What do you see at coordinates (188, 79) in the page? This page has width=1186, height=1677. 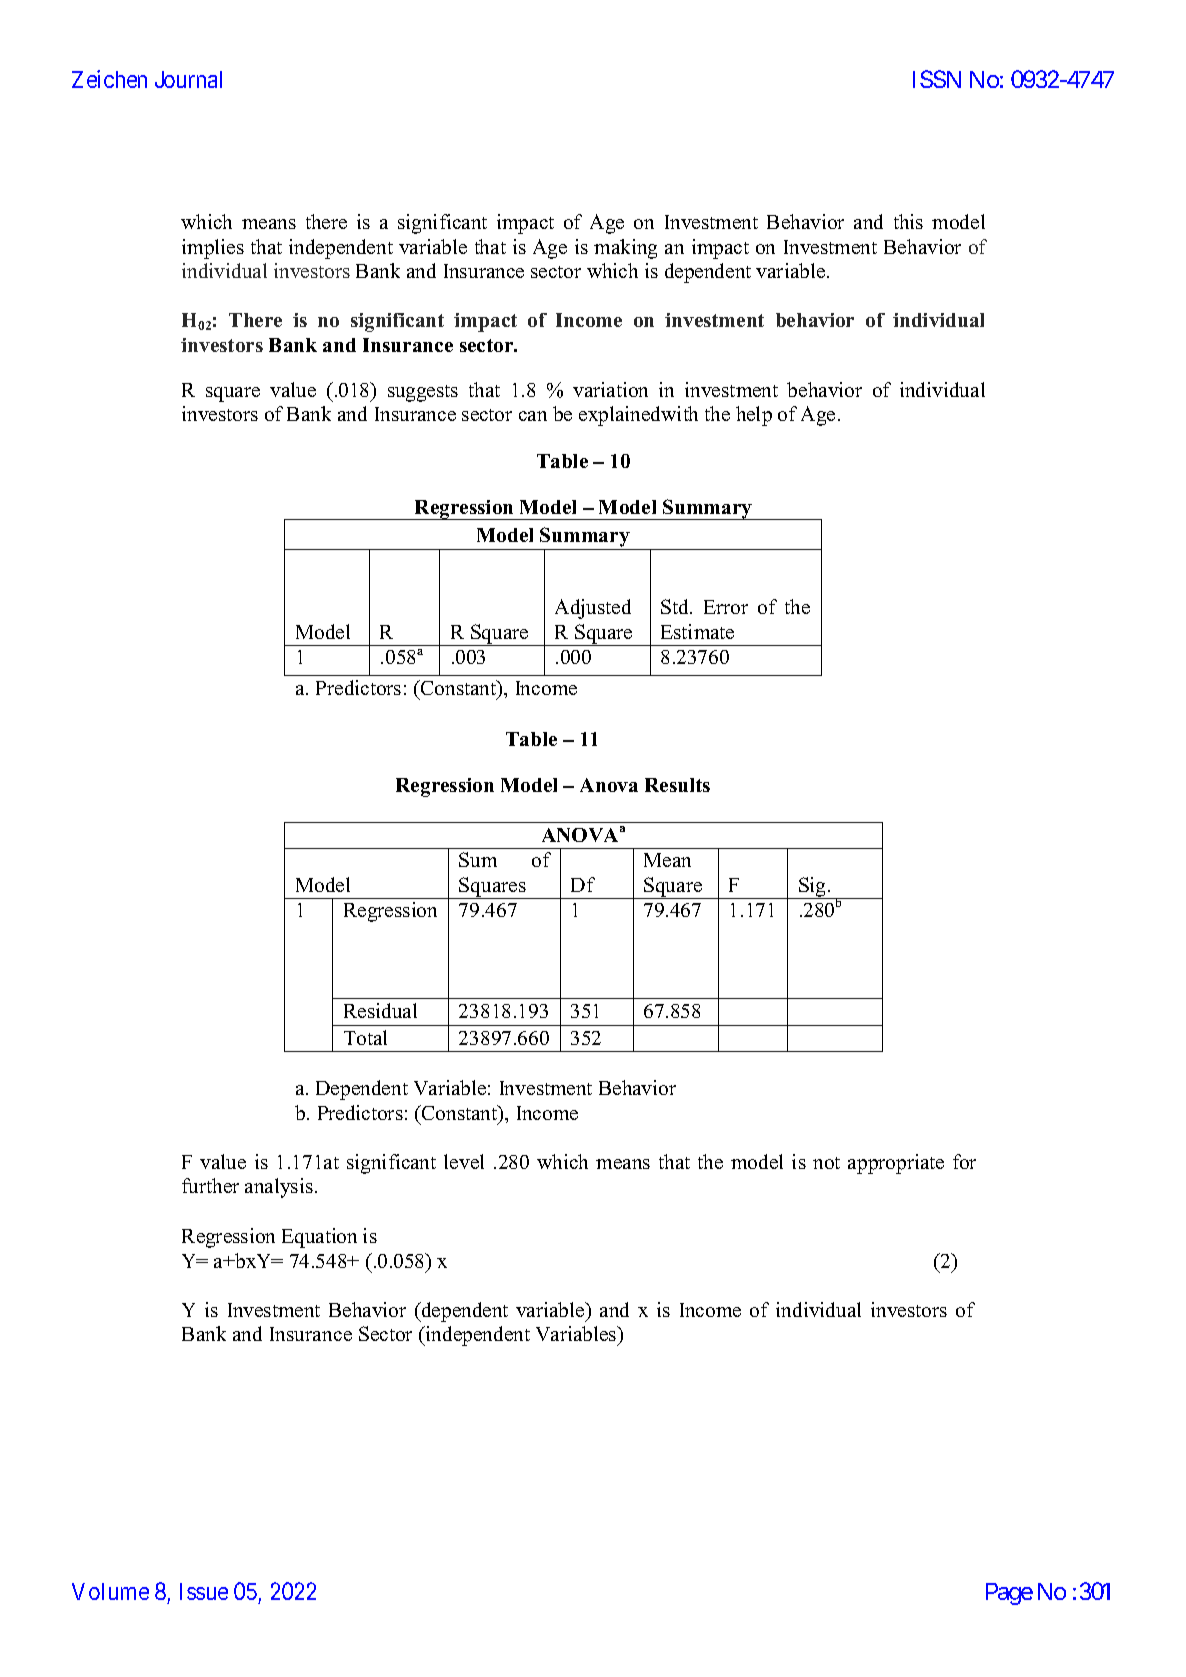 I see `Journal` at bounding box center [188, 79].
